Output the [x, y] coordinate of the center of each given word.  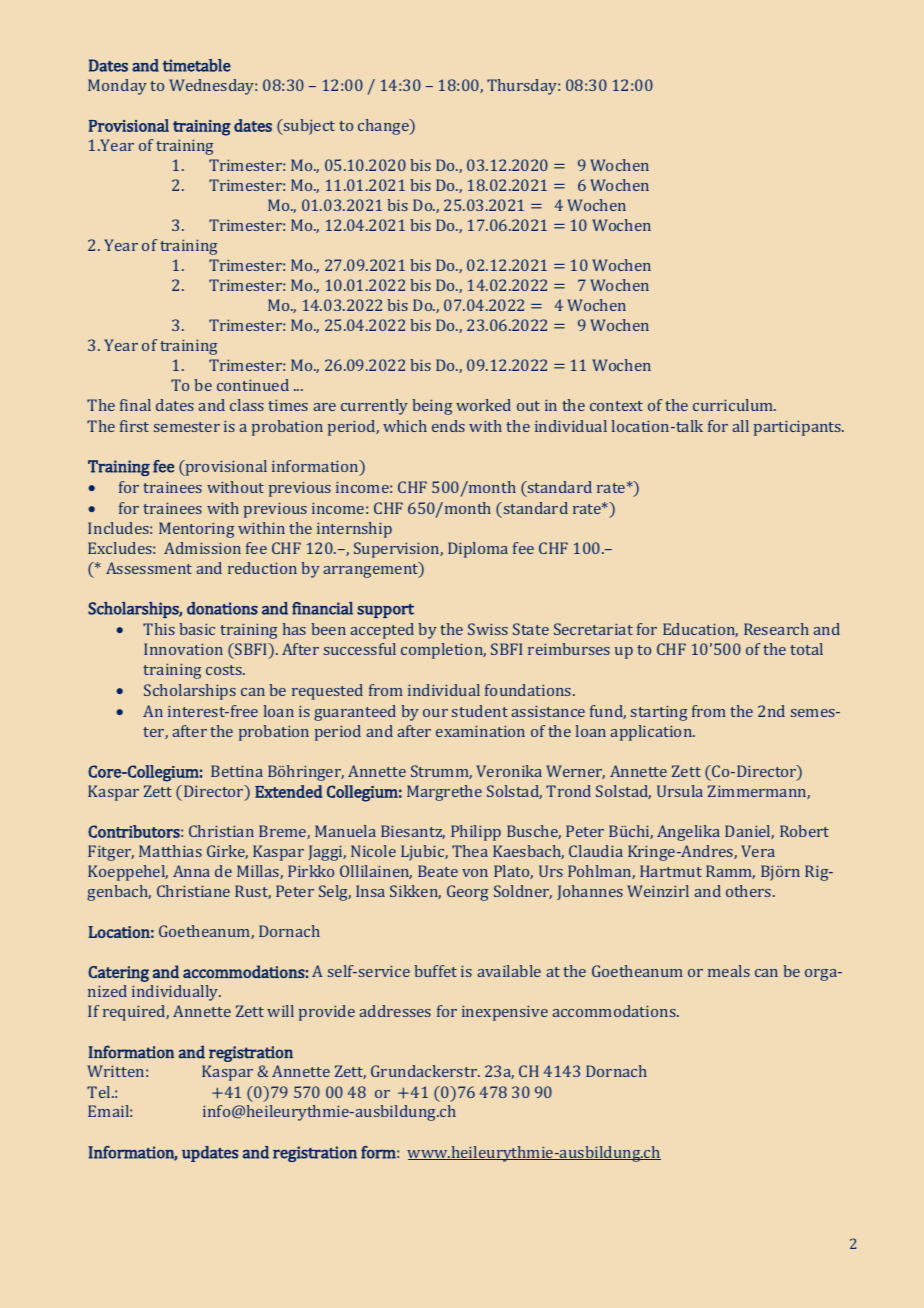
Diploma [478, 550]
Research [776, 629]
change [384, 127]
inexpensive [505, 1013]
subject [308, 127]
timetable [197, 65]
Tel [100, 1092]
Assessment [149, 568]
